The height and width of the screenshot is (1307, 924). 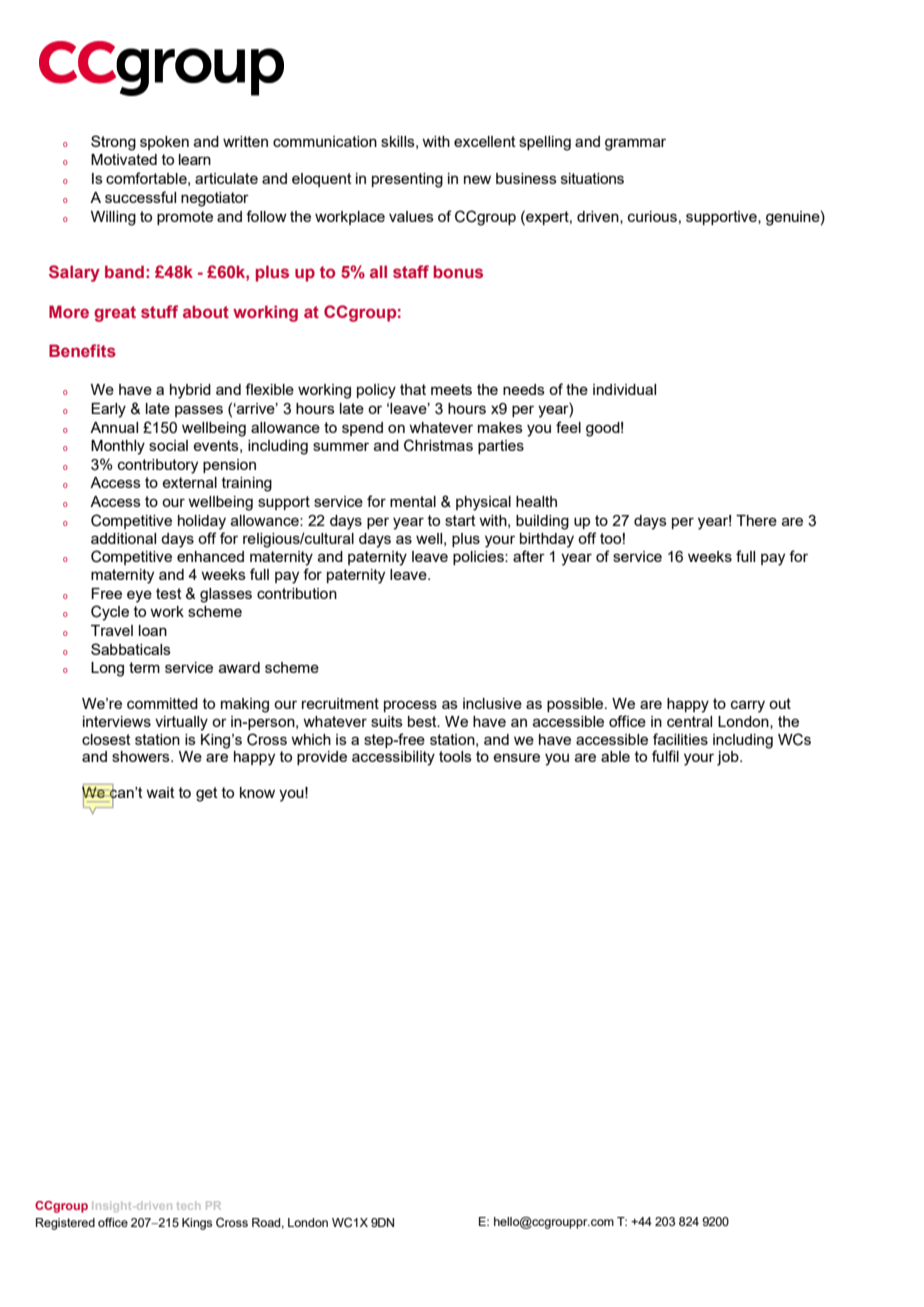 I want to click on presenting, so click(x=407, y=180).
